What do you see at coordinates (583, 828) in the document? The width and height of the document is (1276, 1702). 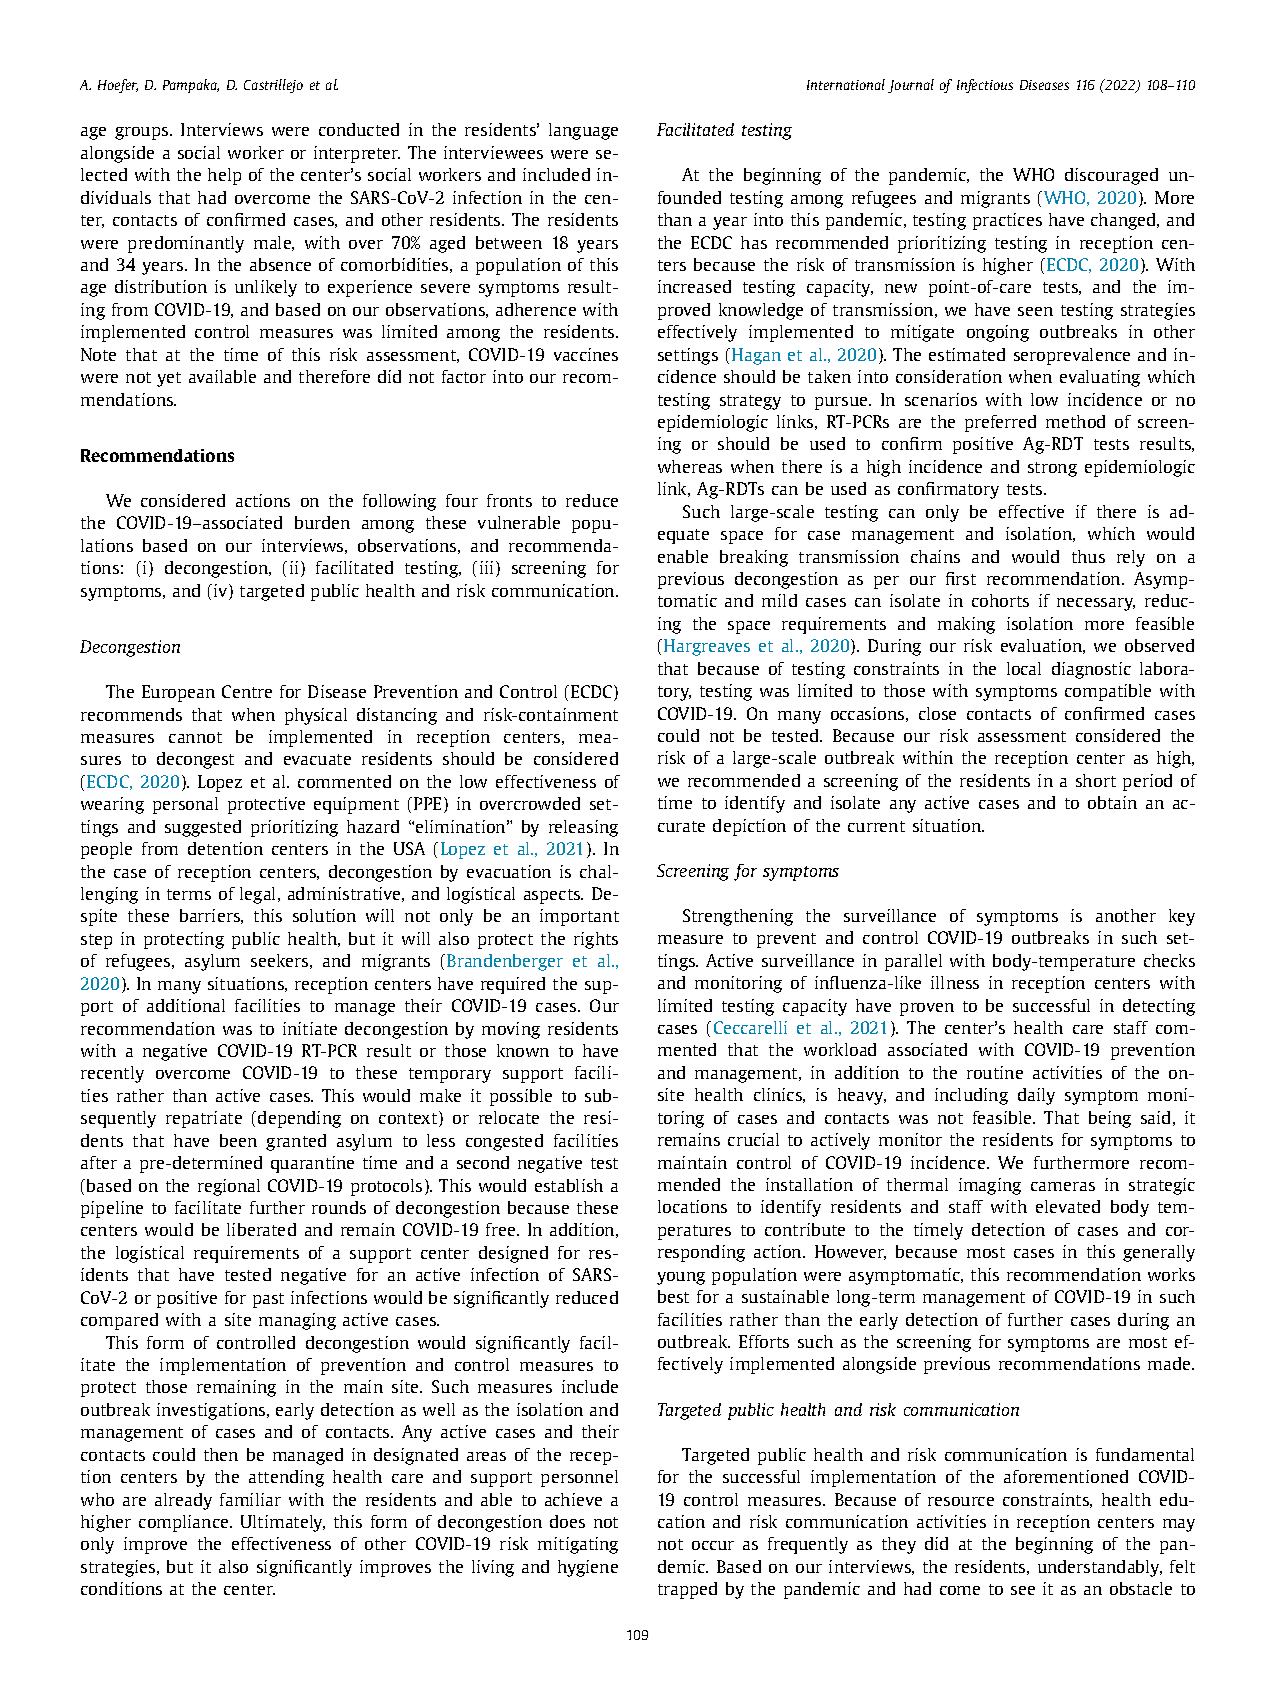 I see `releasing` at bounding box center [583, 828].
